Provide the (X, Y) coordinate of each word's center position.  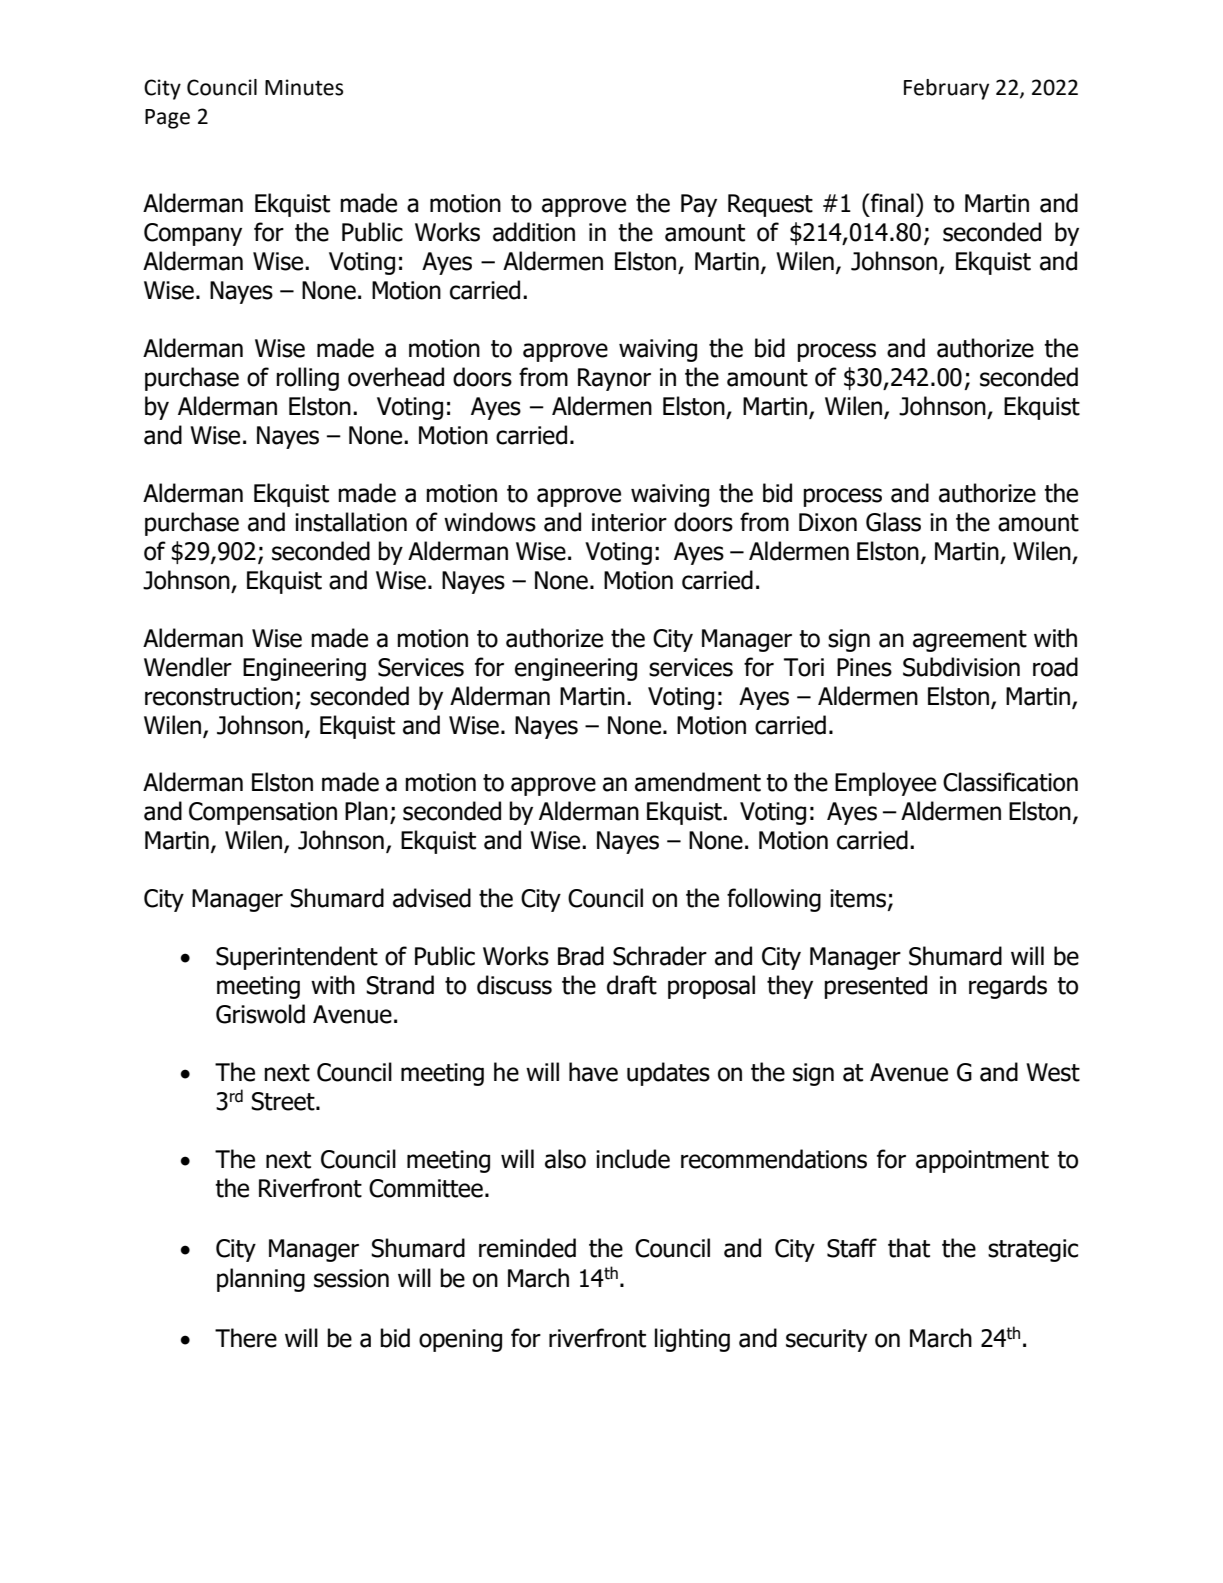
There (246, 1338)
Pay (699, 205)
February (946, 89)
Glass (893, 522)
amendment (698, 782)
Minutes (304, 87)
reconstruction (219, 696)
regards (1008, 987)
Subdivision (961, 667)
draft (632, 985)
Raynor (614, 379)
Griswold (260, 1014)
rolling (307, 379)
